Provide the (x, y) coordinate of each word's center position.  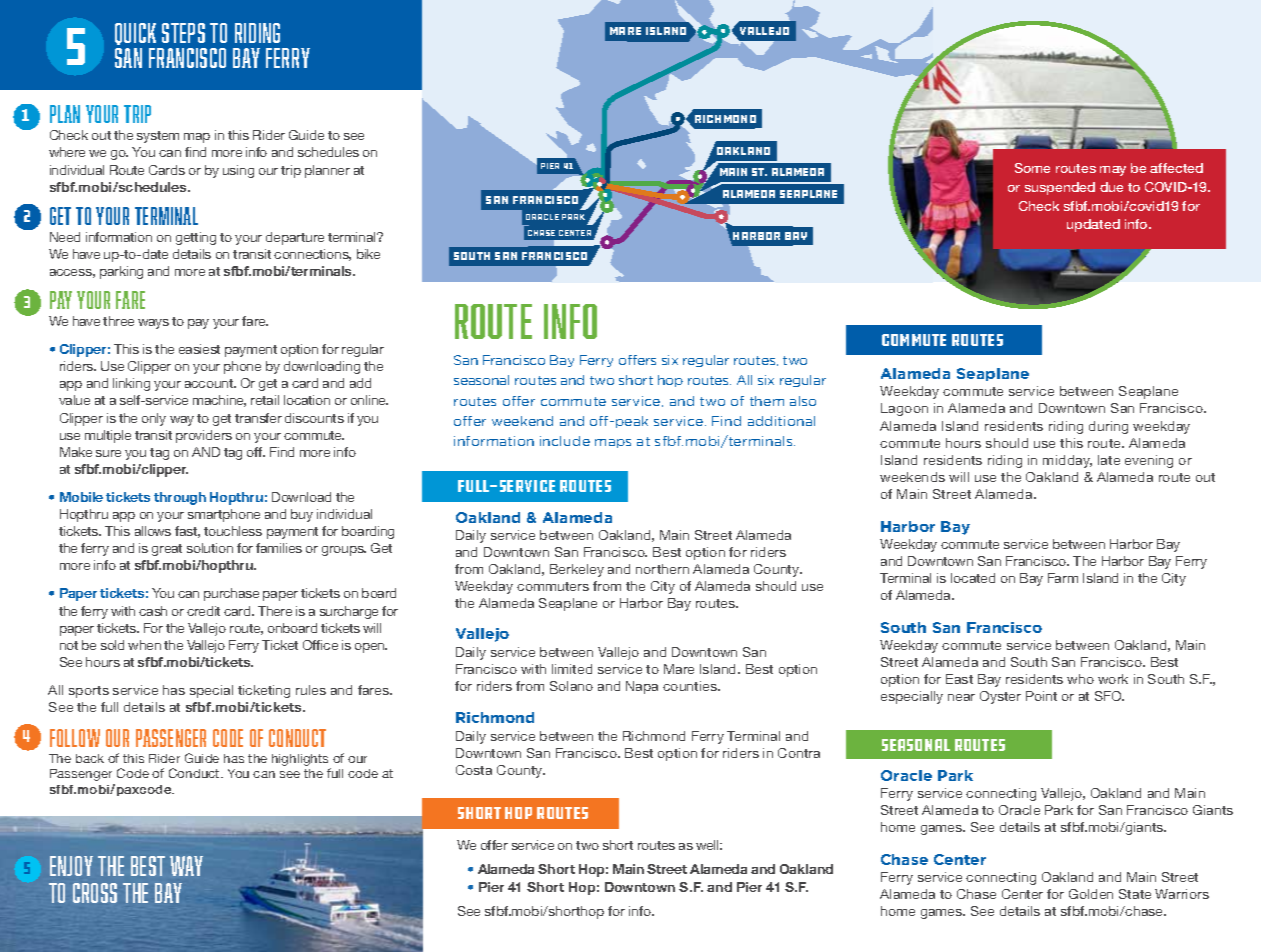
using (238, 171)
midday (1067, 461)
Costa (474, 770)
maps (613, 443)
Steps (183, 33)
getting (196, 238)
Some (1032, 168)
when (144, 645)
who (1080, 679)
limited (572, 669)
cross (95, 893)
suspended (1060, 188)
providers (204, 436)
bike (368, 254)
